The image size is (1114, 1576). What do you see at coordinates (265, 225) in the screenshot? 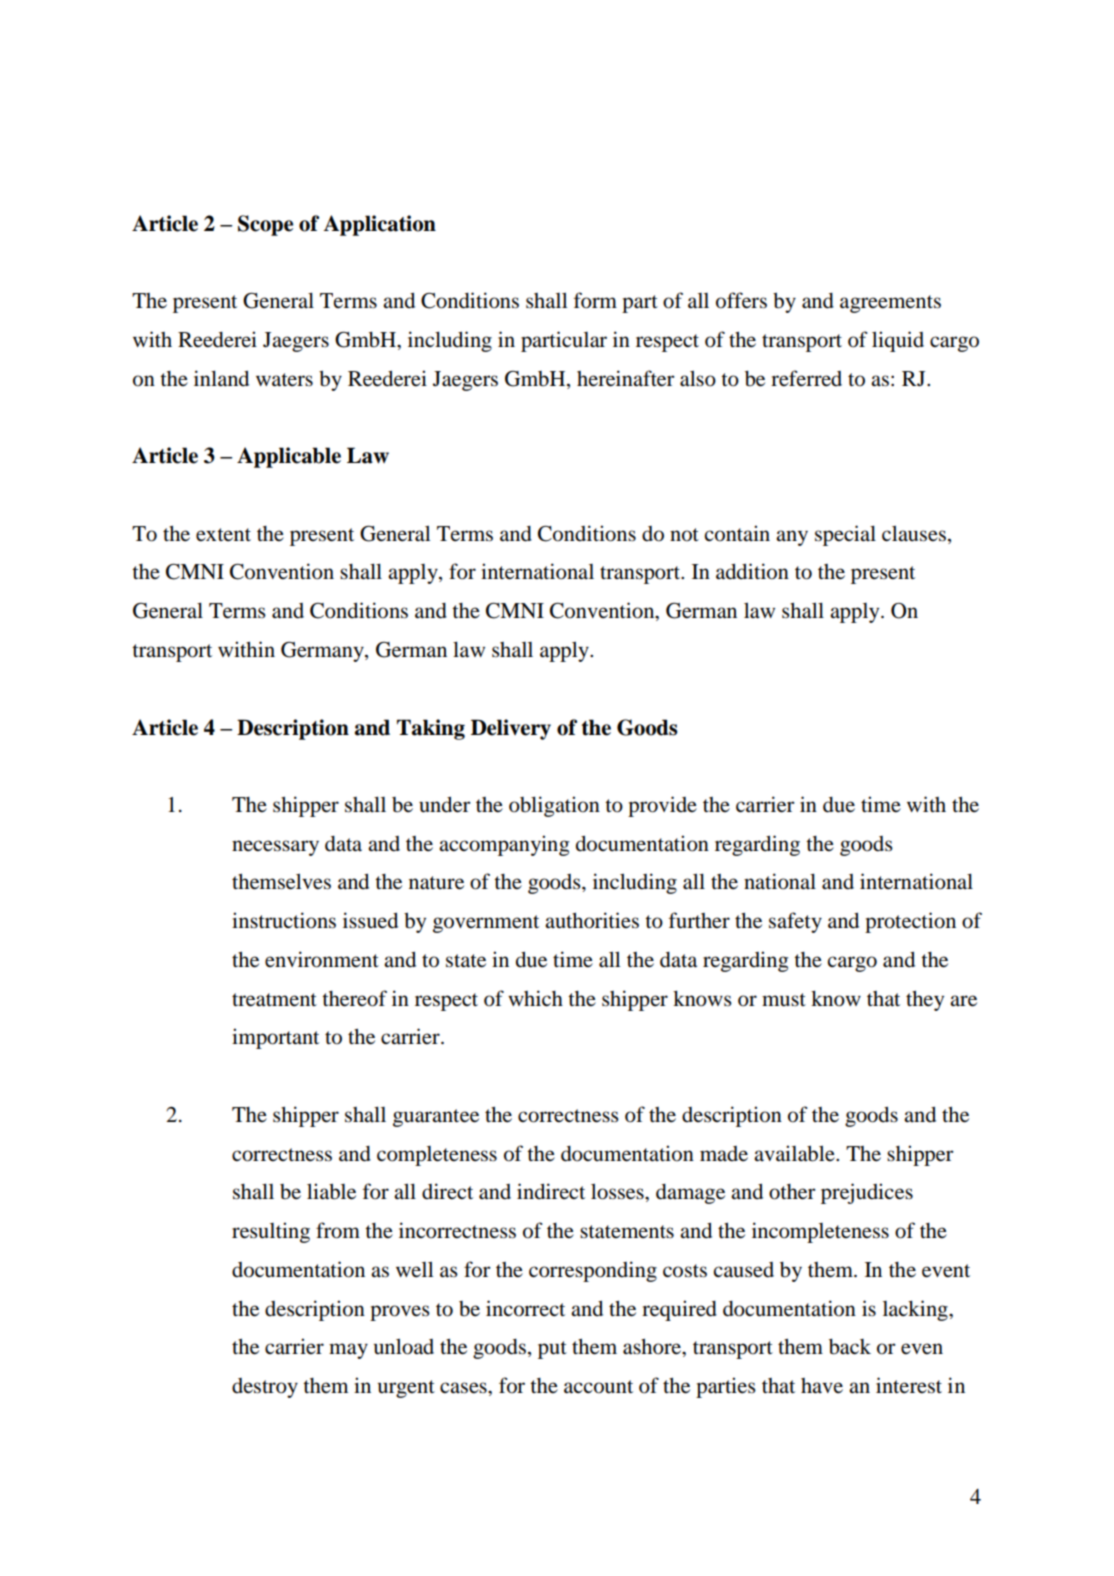
I see `Scope` at bounding box center [265, 225].
